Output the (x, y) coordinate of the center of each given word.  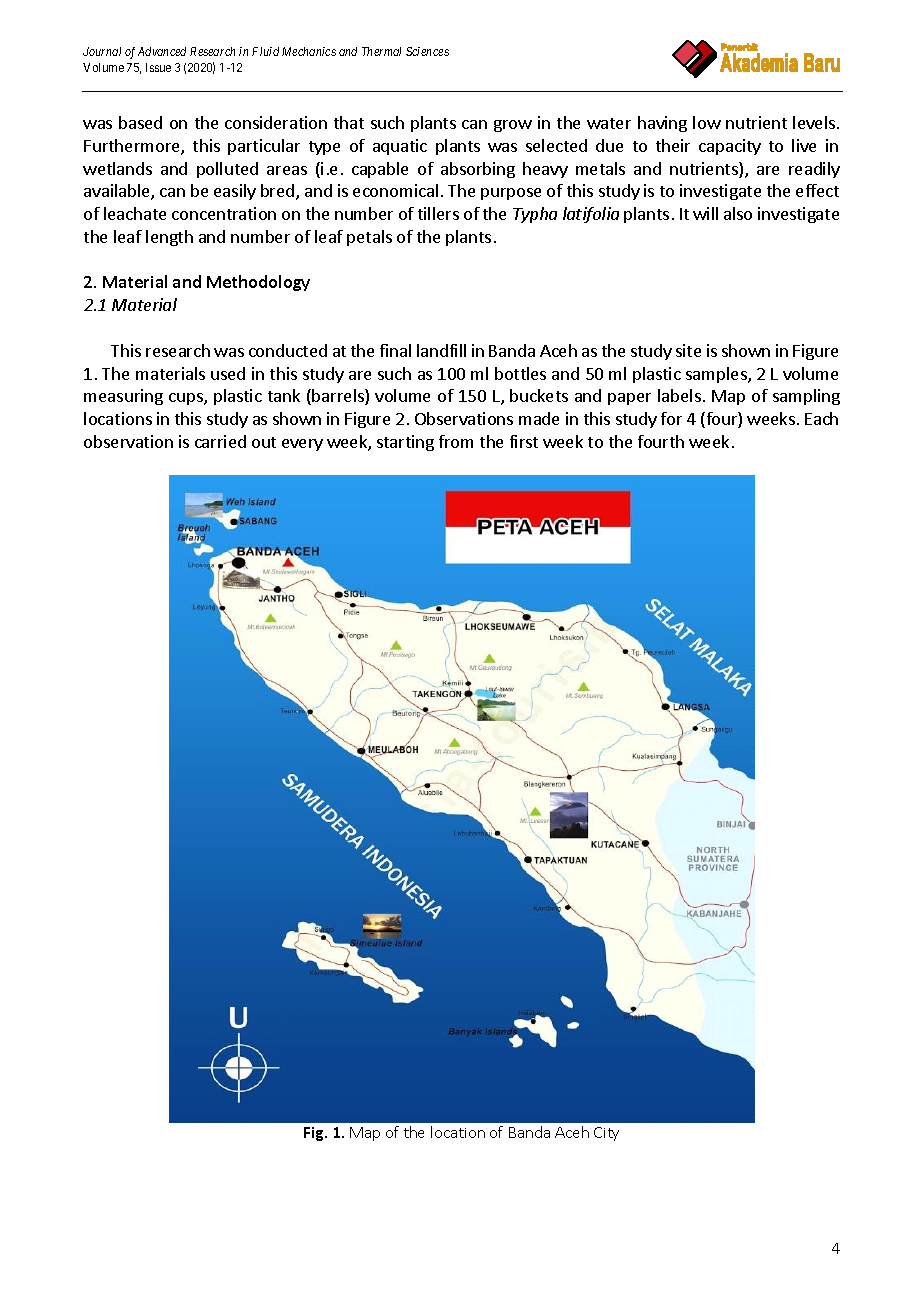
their (673, 145)
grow (513, 126)
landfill (441, 350)
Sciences (427, 51)
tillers (438, 213)
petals (369, 238)
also (738, 213)
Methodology (258, 283)
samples (717, 375)
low (707, 122)
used (228, 373)
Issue (158, 67)
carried (220, 441)
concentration (224, 213)
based (140, 122)
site (688, 350)
